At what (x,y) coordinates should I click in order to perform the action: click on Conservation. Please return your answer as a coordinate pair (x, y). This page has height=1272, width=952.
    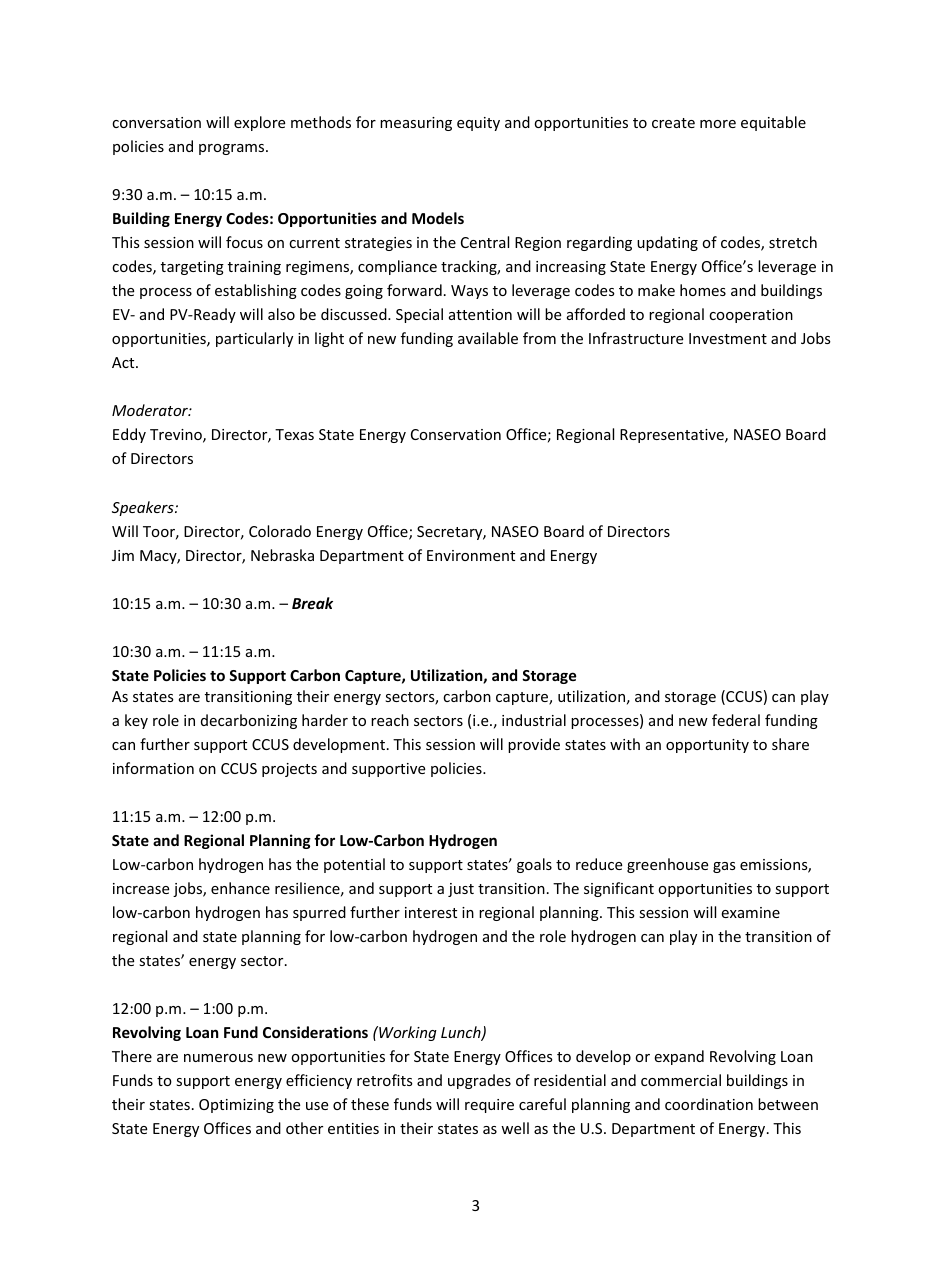
    Looking at the image, I should click on (456, 434).
